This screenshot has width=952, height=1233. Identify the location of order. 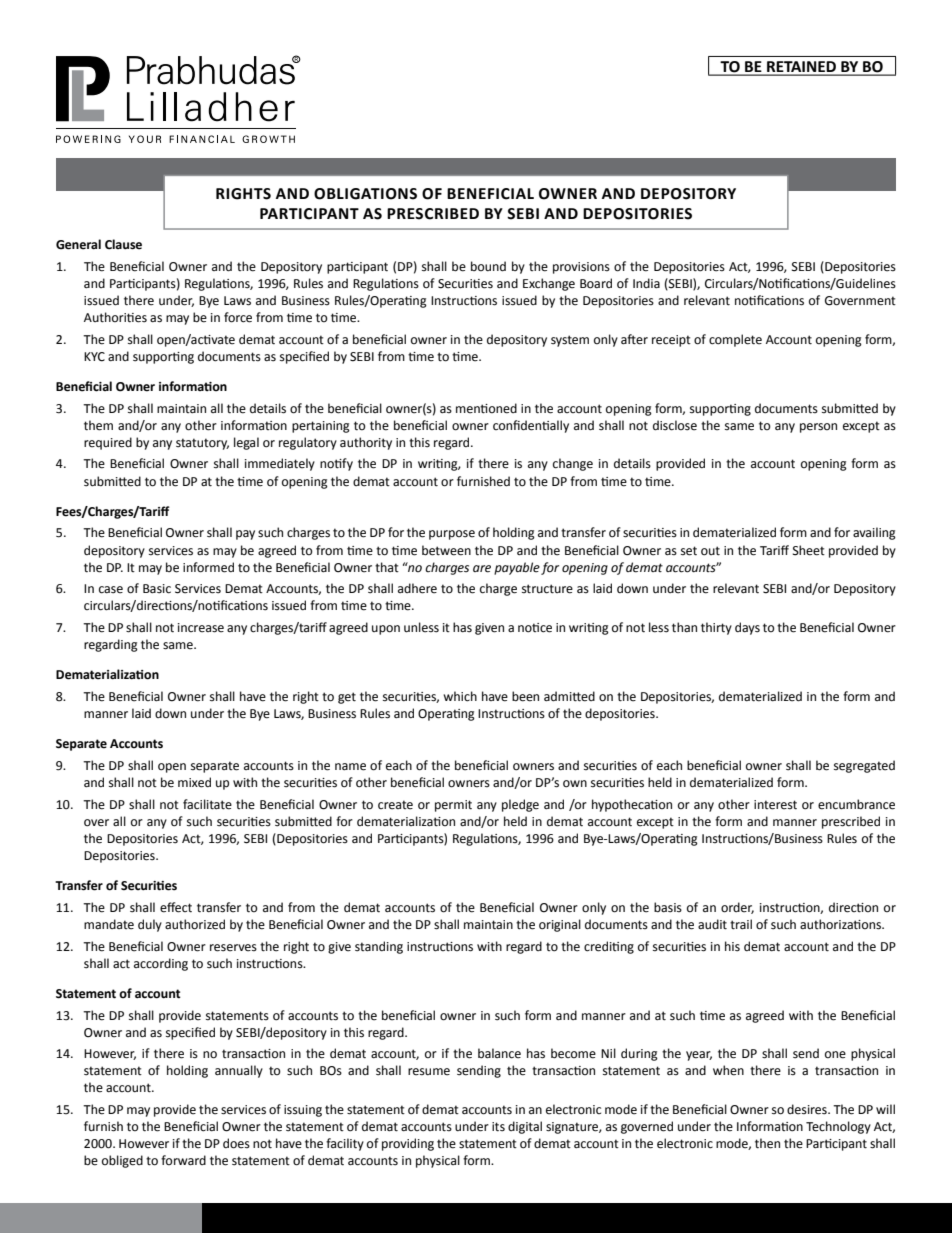
(737, 908).
